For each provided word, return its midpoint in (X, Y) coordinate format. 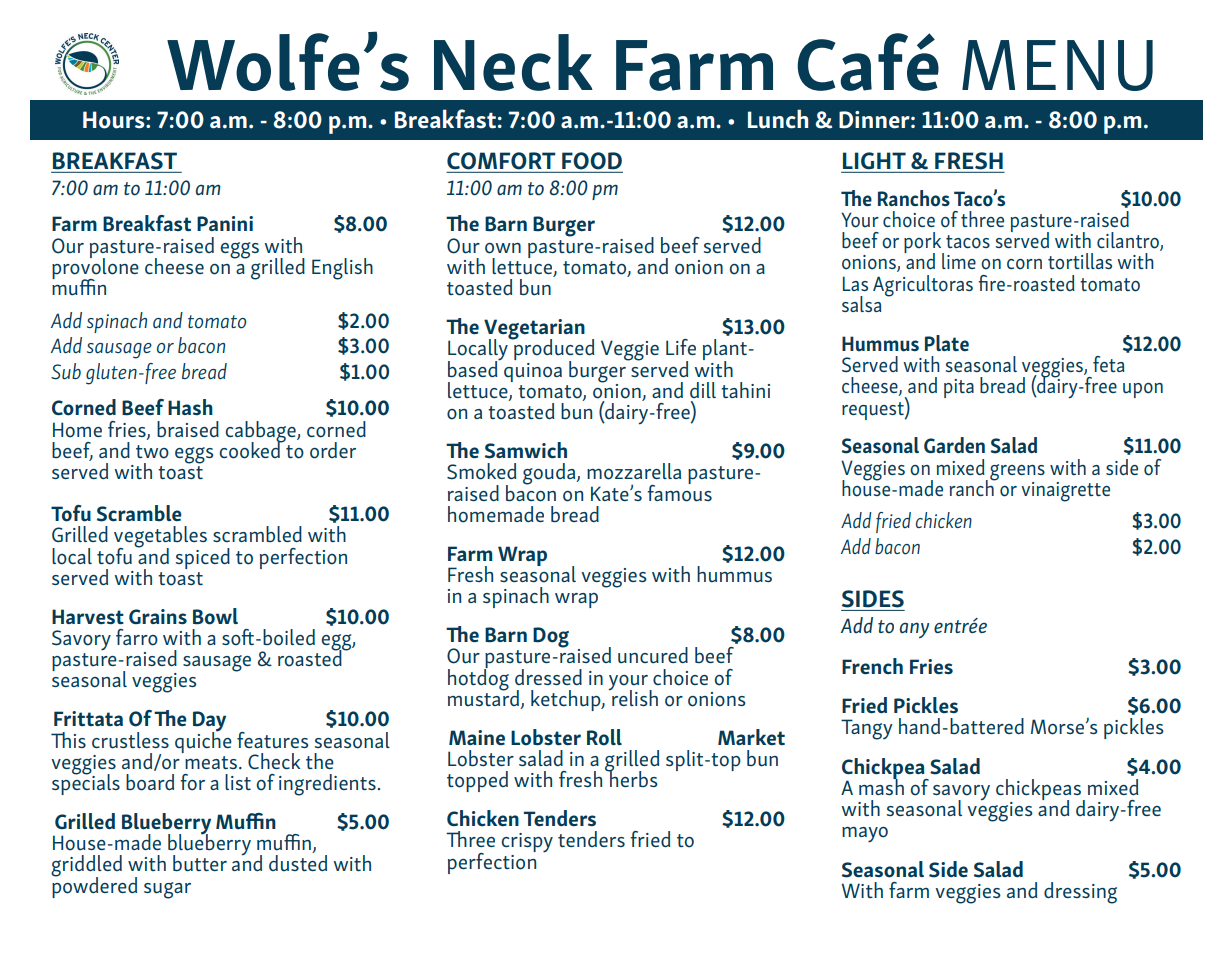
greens (1017, 473)
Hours (115, 120)
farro (137, 637)
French (872, 666)
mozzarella (634, 471)
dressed (548, 677)
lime (959, 261)
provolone (95, 269)
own (503, 248)
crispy (527, 843)
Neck (513, 62)
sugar (167, 890)
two (152, 452)
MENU (1057, 65)
